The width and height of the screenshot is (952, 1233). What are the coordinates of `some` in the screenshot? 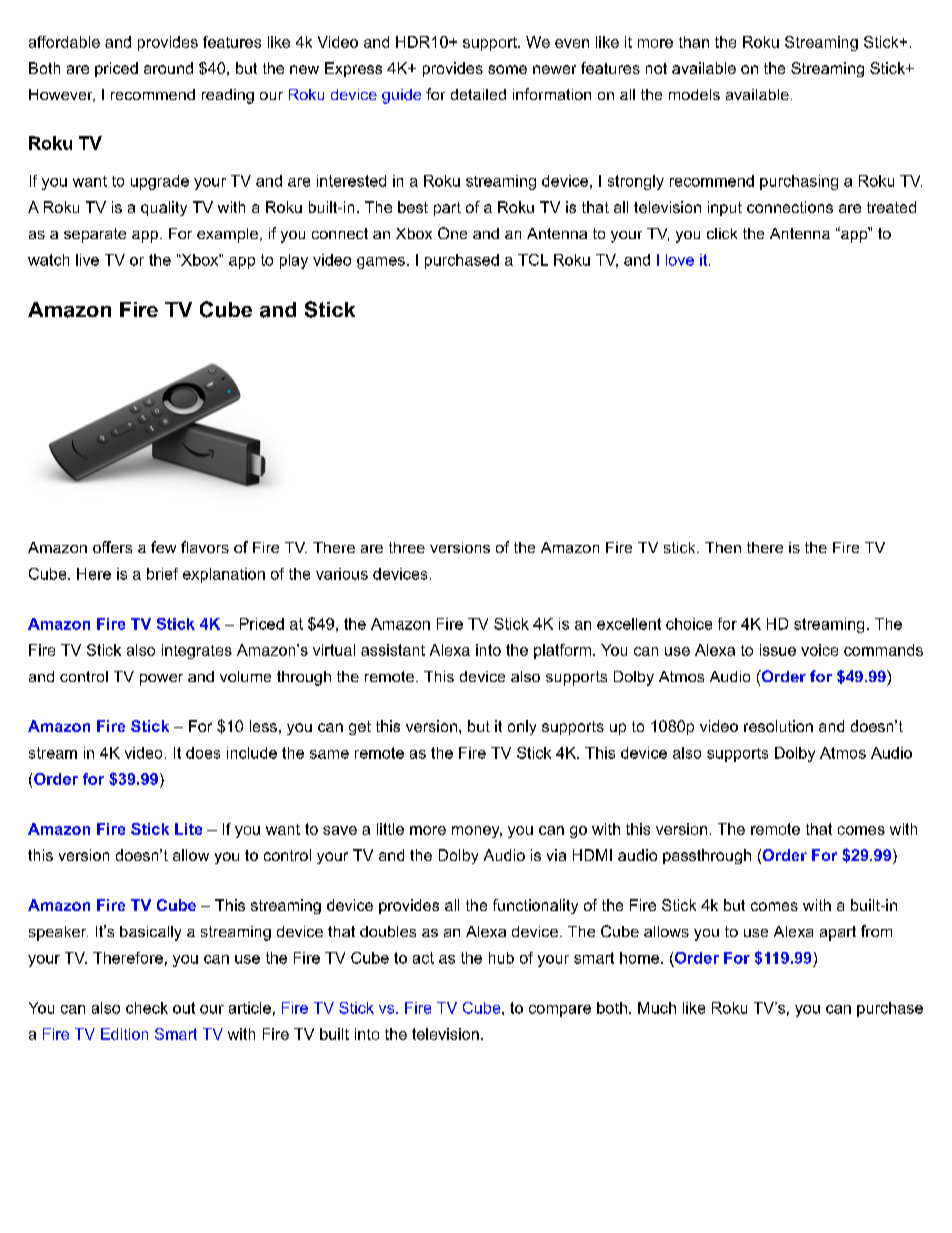 It's located at (507, 69).
